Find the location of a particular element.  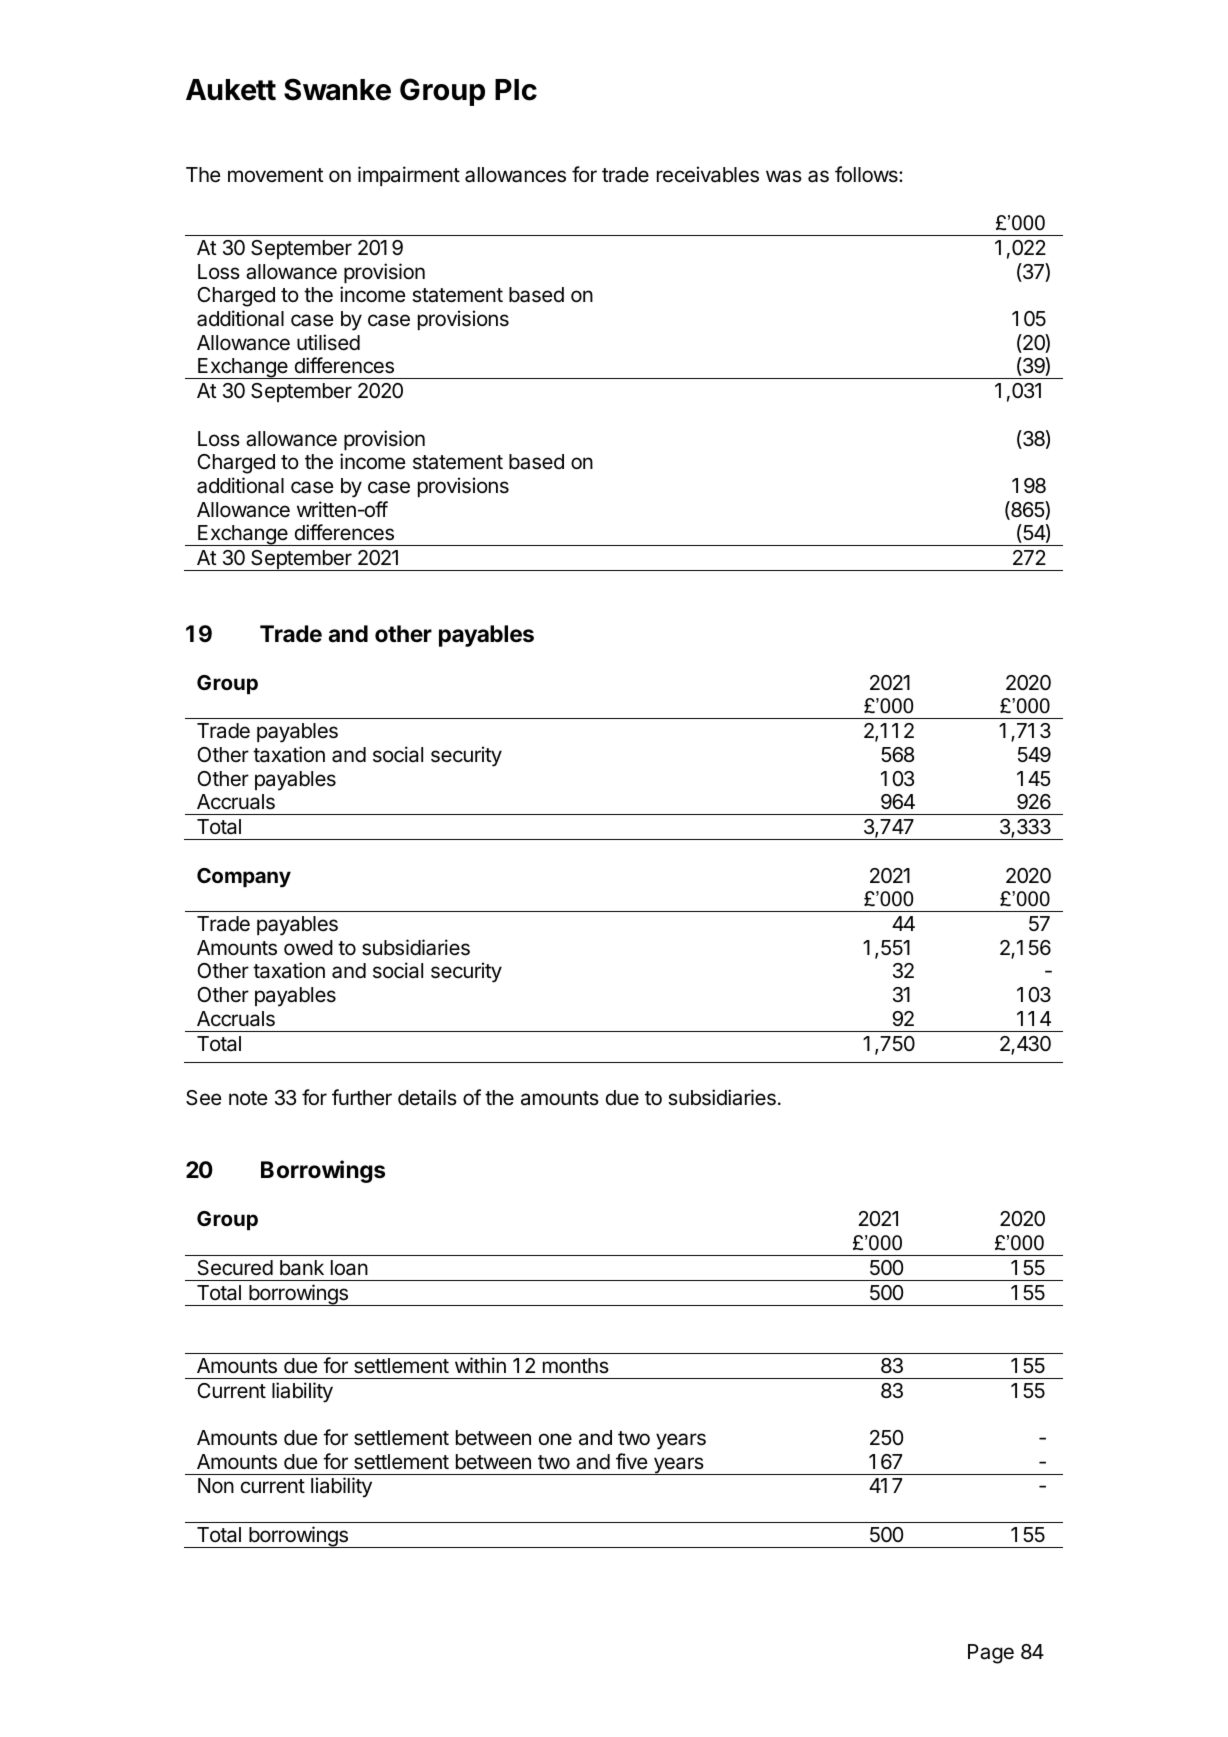

details is located at coordinates (427, 1097).
